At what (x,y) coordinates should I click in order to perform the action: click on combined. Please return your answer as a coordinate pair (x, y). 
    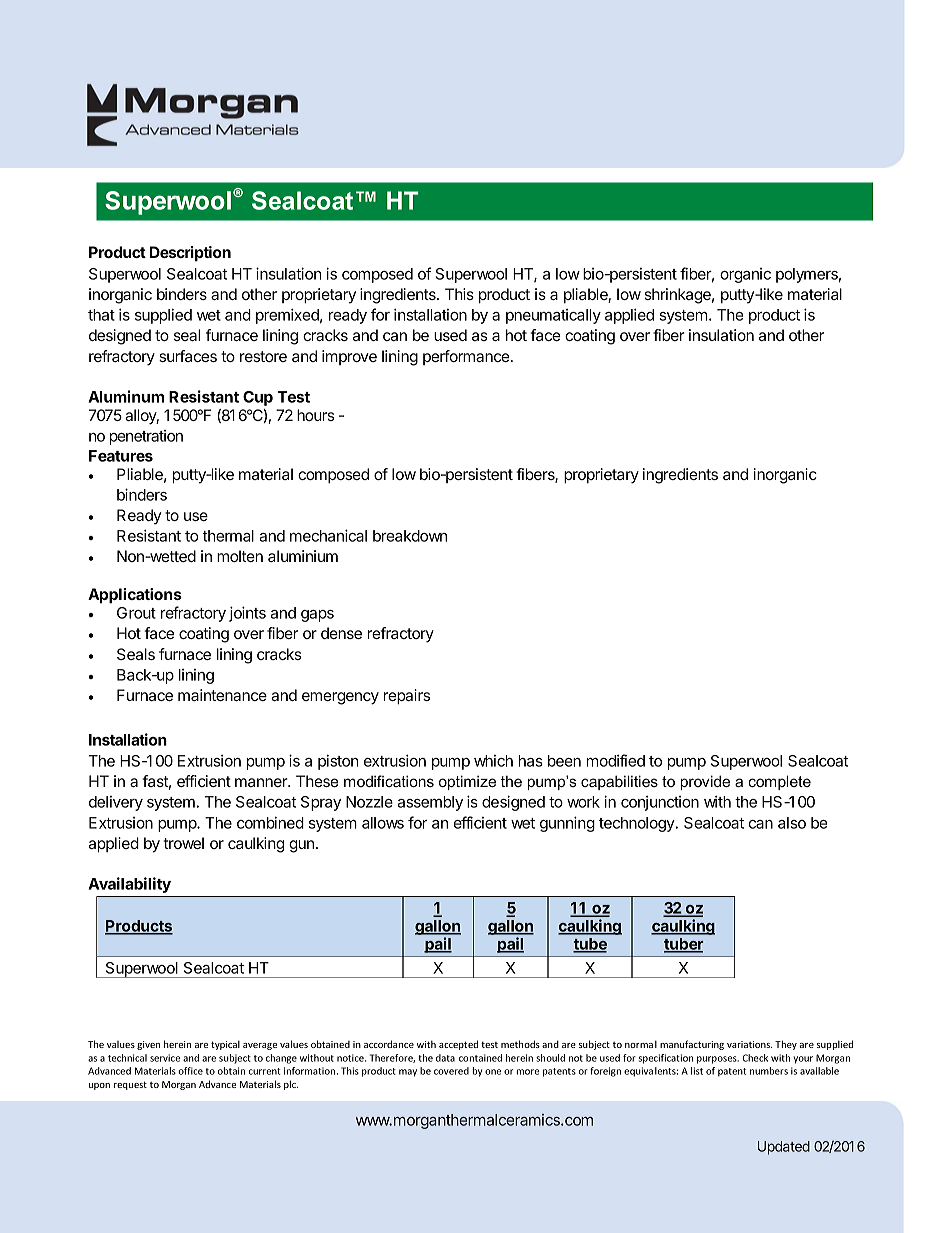
    Looking at the image, I should click on (270, 822).
